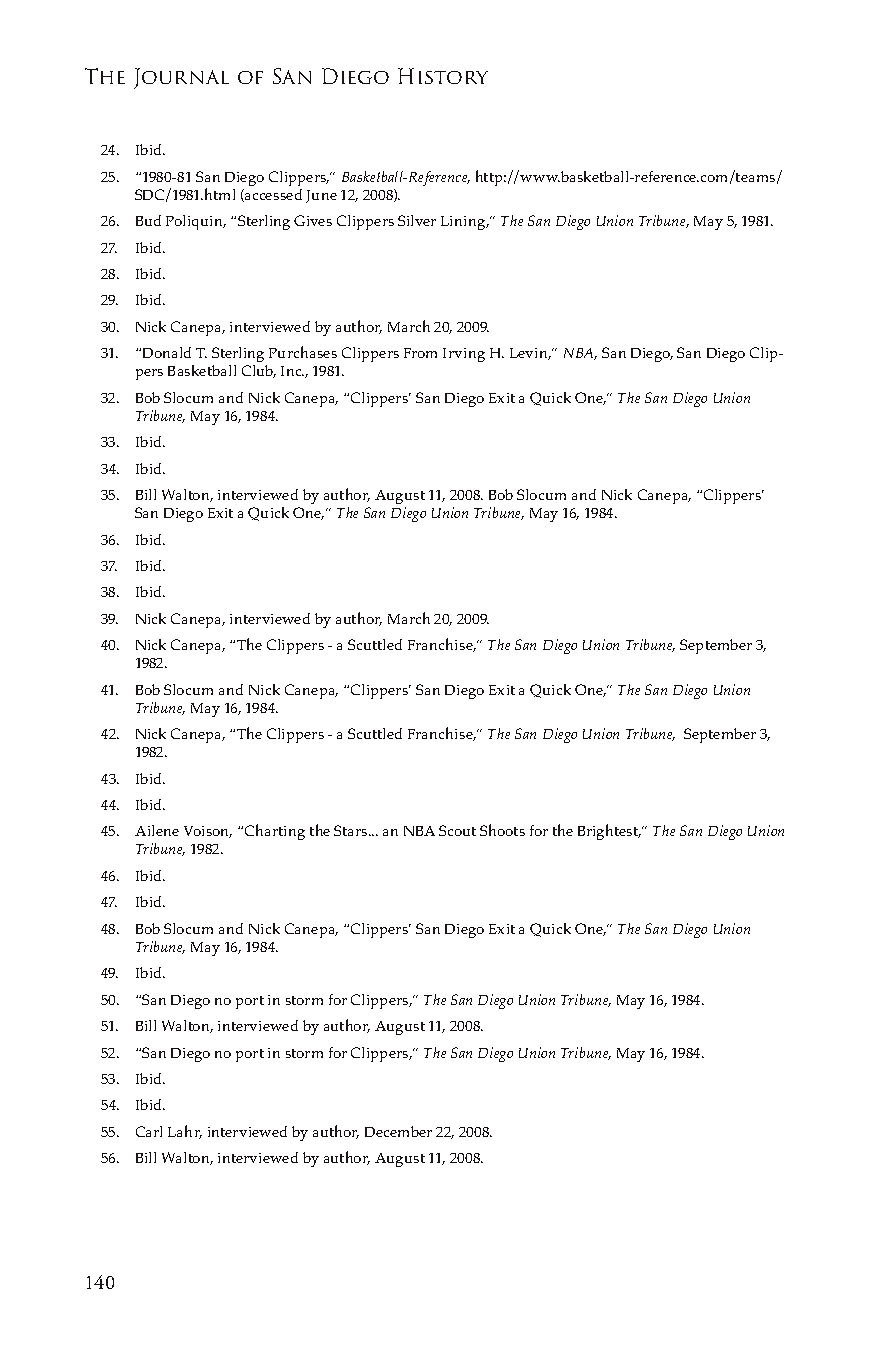 The width and height of the screenshot is (895, 1350). Describe the element at coordinates (292, 371) in the screenshot. I see `Inc` at that location.
